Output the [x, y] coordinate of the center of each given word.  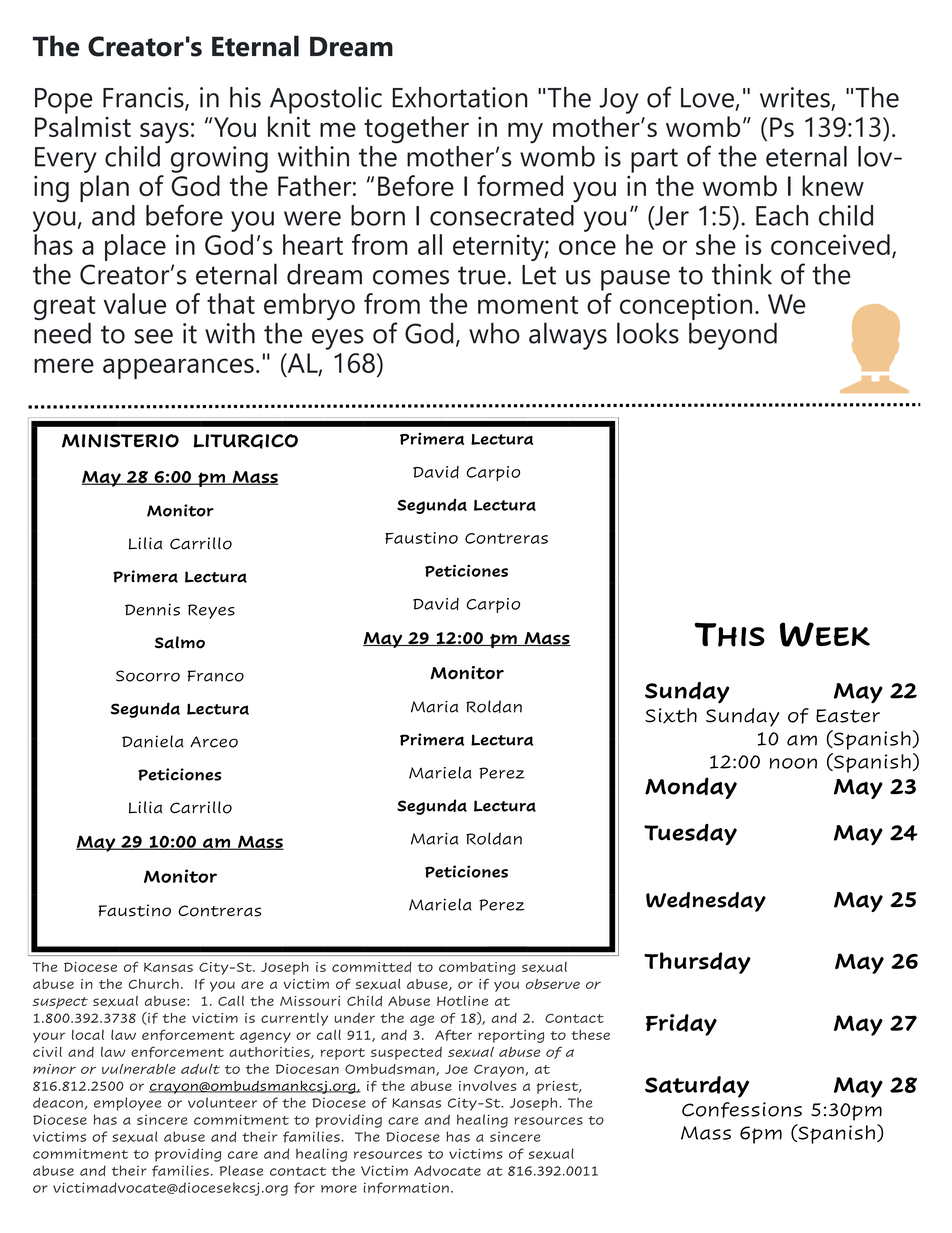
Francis [144, 98]
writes [796, 98]
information [406, 1188]
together [416, 130]
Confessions [742, 1110]
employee [127, 1104]
